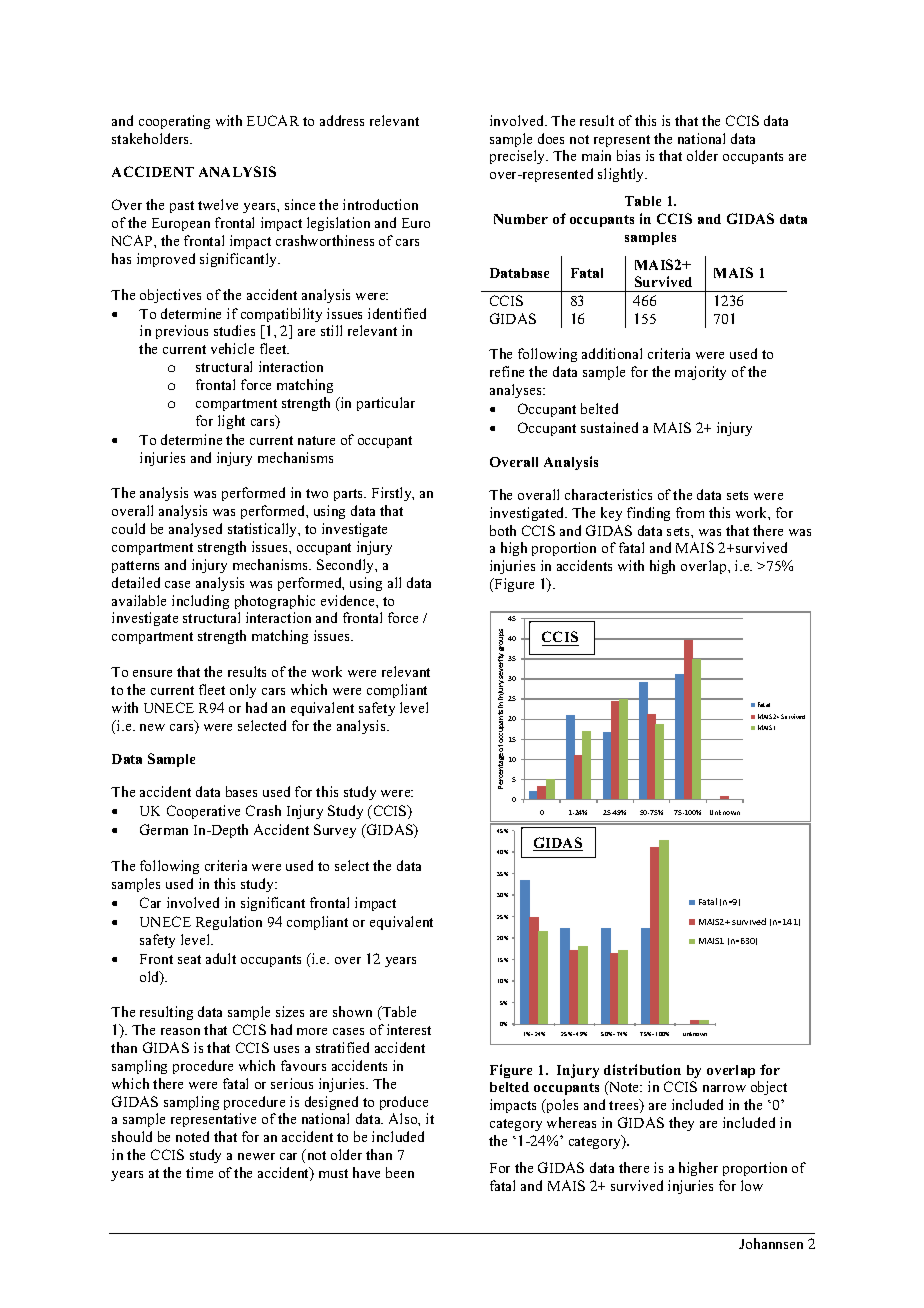 Image resolution: width=924 pixels, height=1308 pixels. Describe the element at coordinates (642, 1069) in the document. I see `distribution` at that location.
